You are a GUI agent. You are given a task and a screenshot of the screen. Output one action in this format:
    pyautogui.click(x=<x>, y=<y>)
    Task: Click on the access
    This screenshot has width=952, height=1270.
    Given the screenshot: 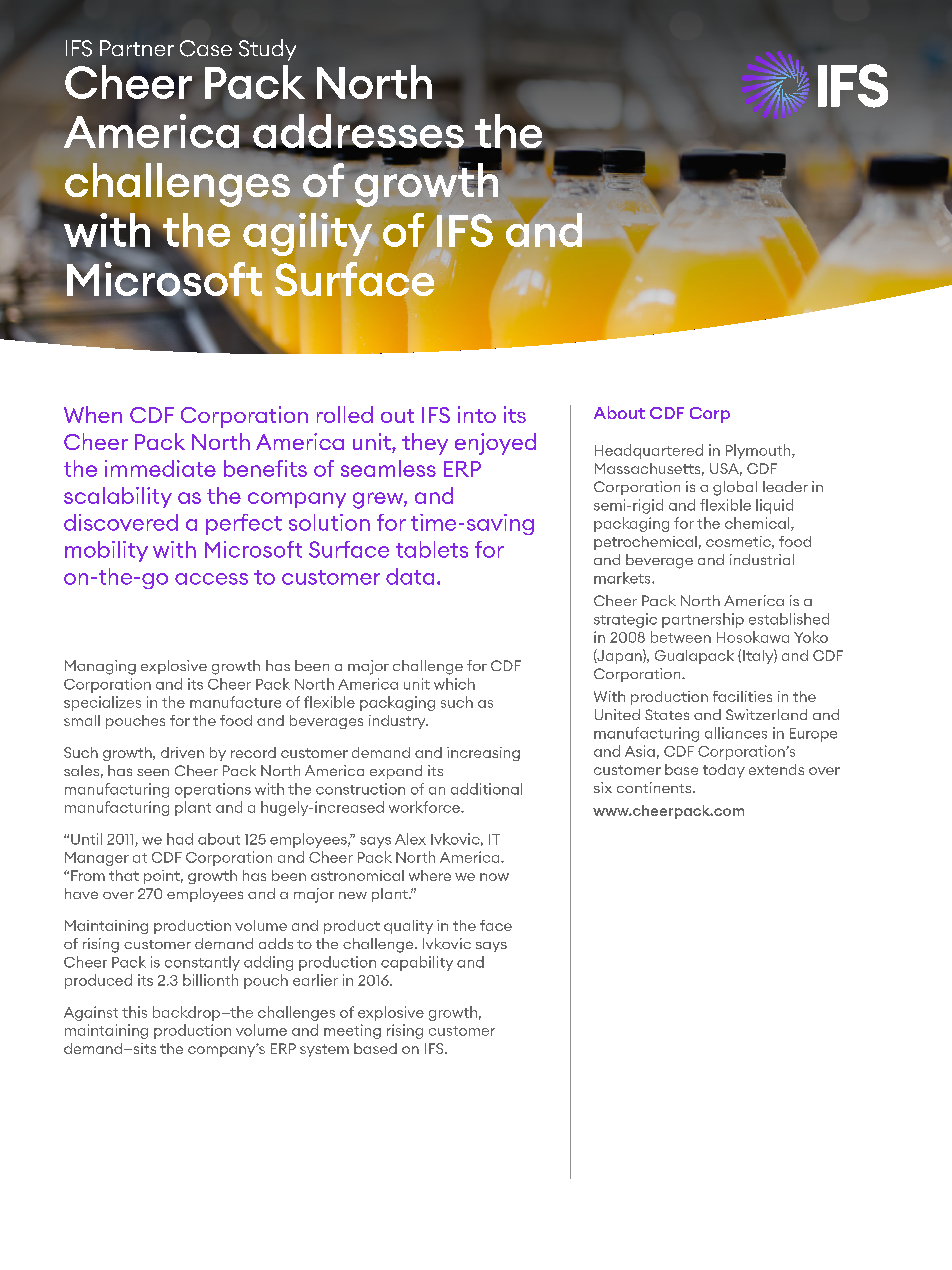 What is the action you would take?
    pyautogui.click(x=211, y=579)
